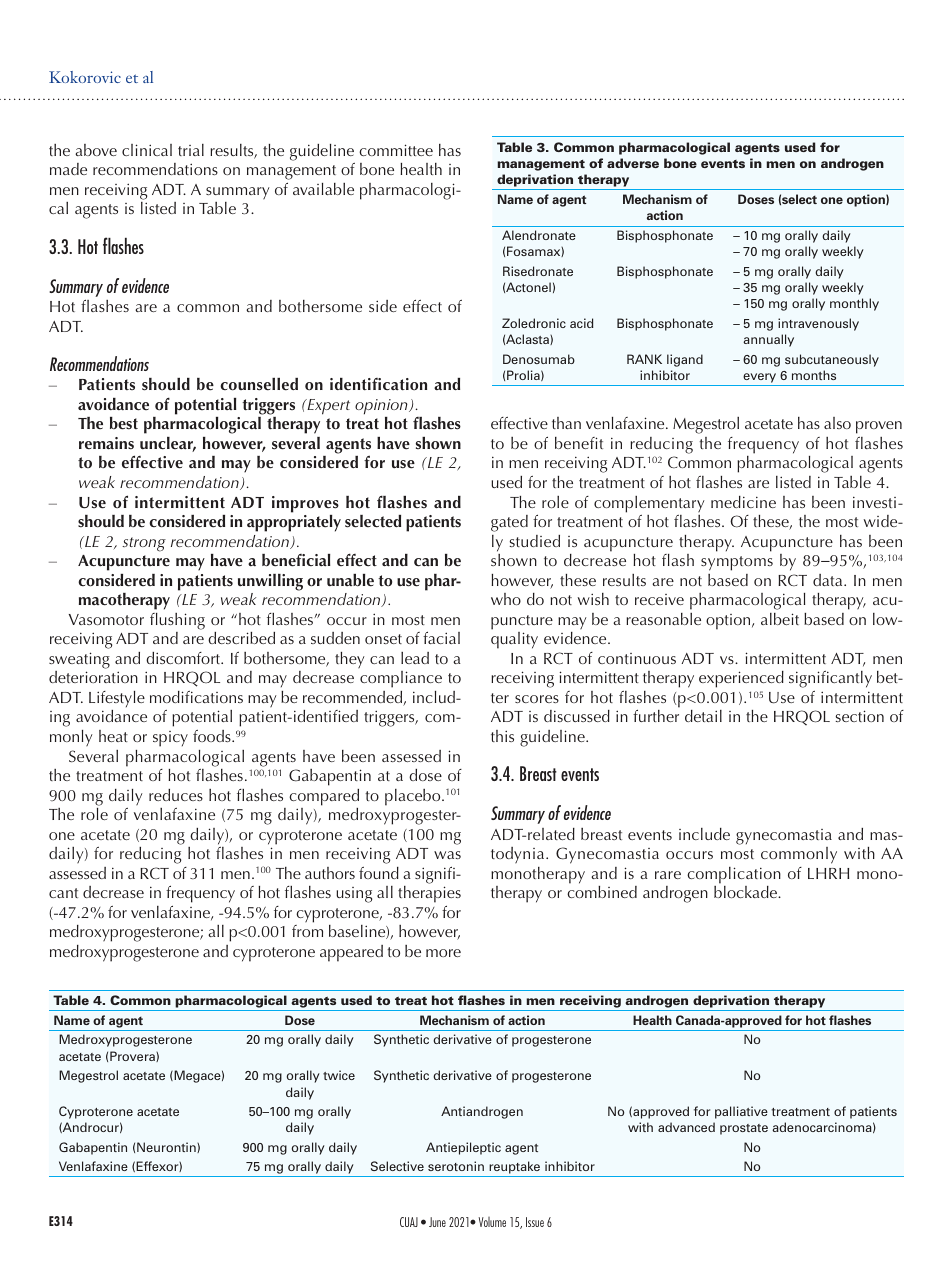 This page has width=952, height=1275. What do you see at coordinates (396, 150) in the page?
I see `committee` at bounding box center [396, 150].
